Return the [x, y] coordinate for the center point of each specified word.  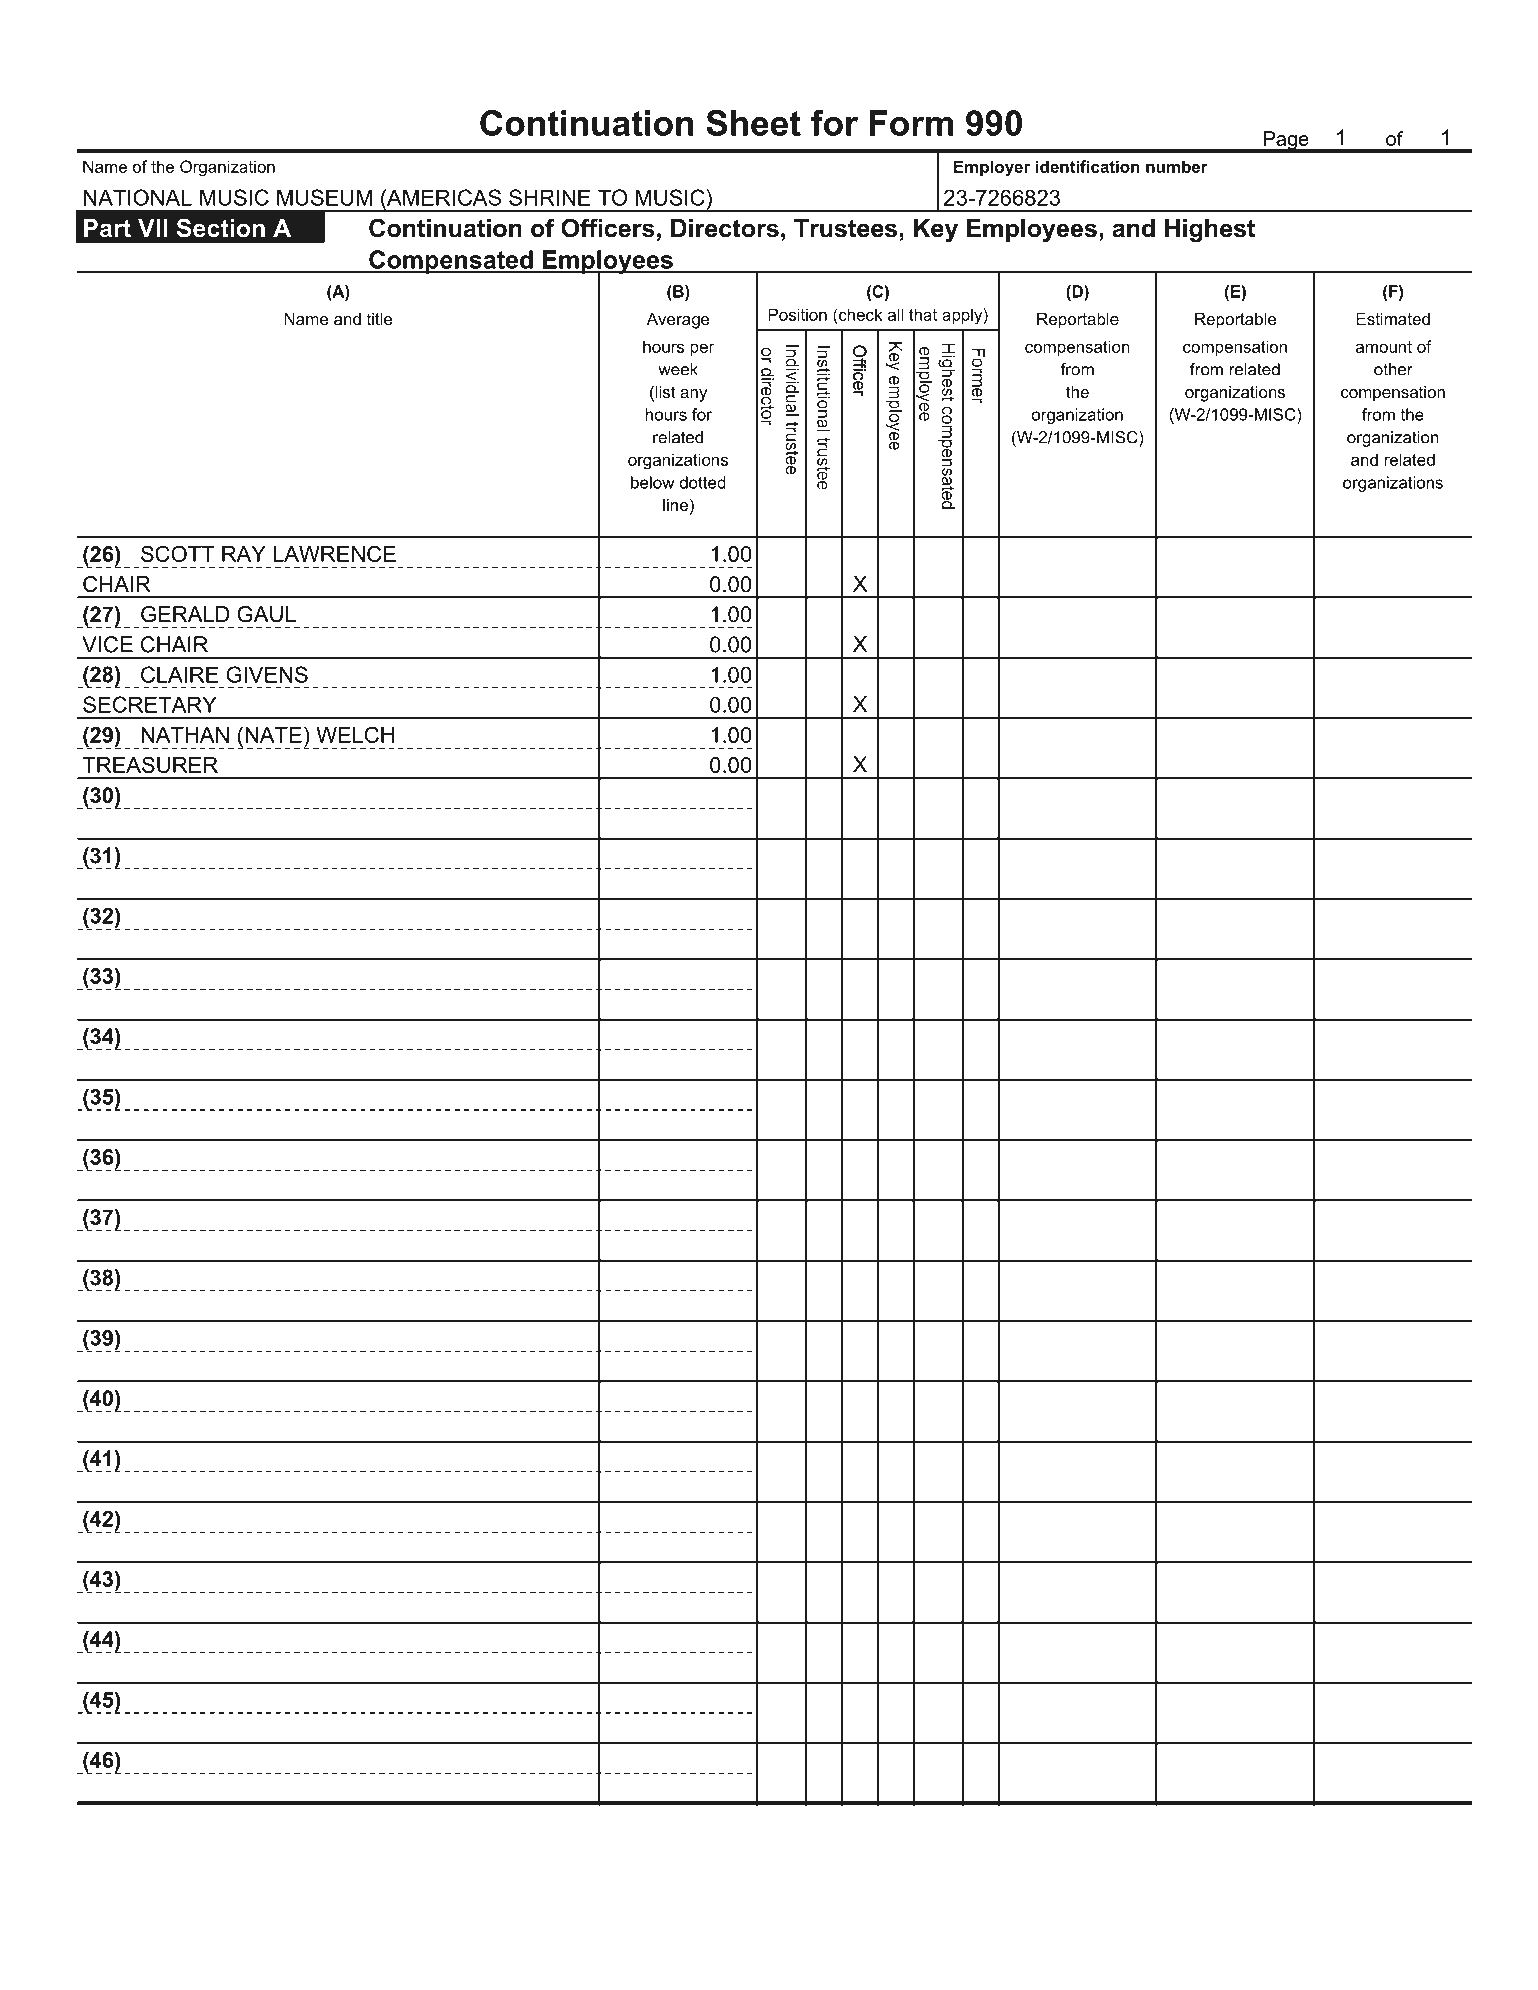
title [380, 319]
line [675, 505]
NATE [273, 735]
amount [1384, 347]
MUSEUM [324, 197]
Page [1286, 141]
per [702, 349]
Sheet [753, 123]
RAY [244, 554]
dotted [703, 482]
